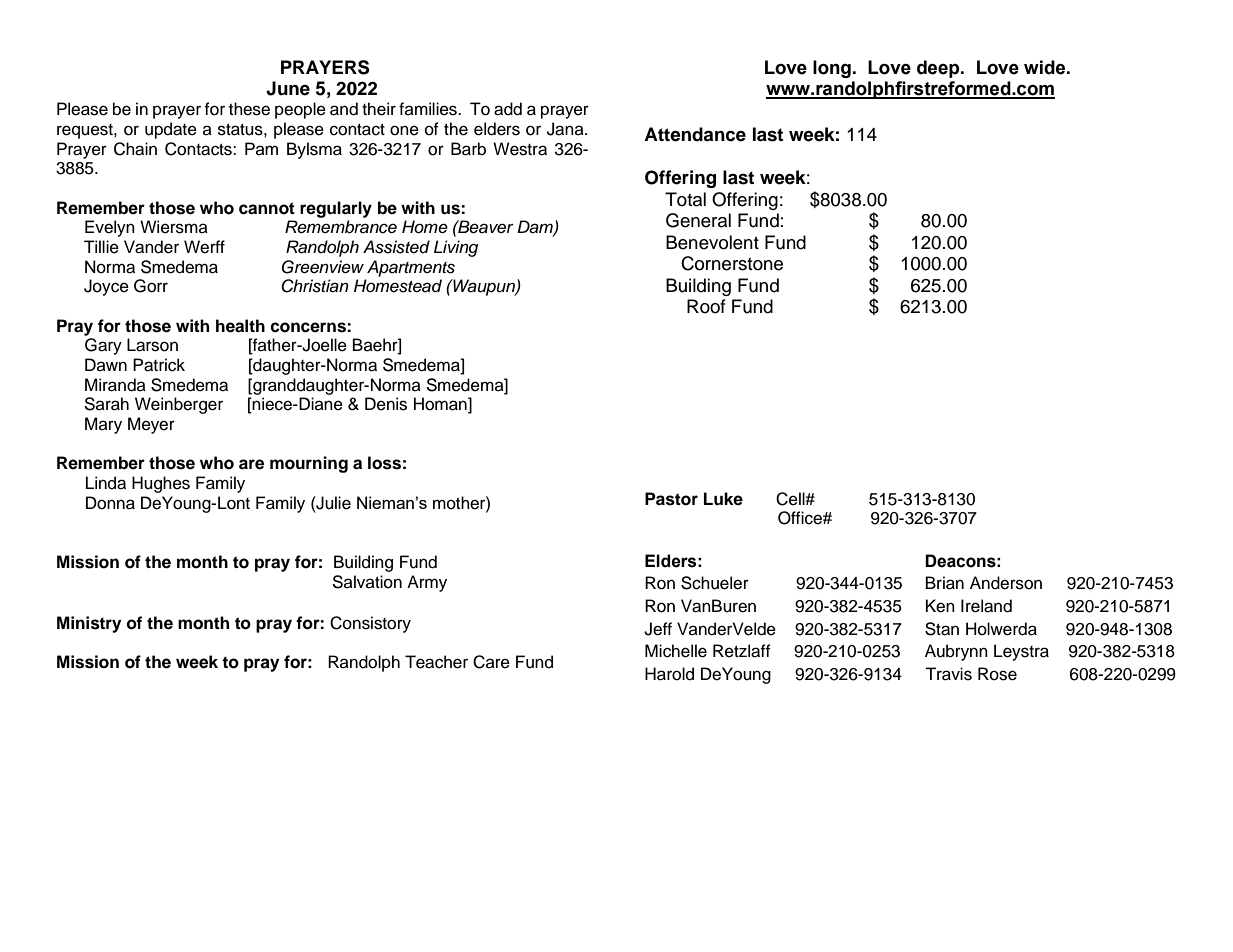  What do you see at coordinates (89, 624) in the screenshot?
I see `Ministry` at bounding box center [89, 624].
